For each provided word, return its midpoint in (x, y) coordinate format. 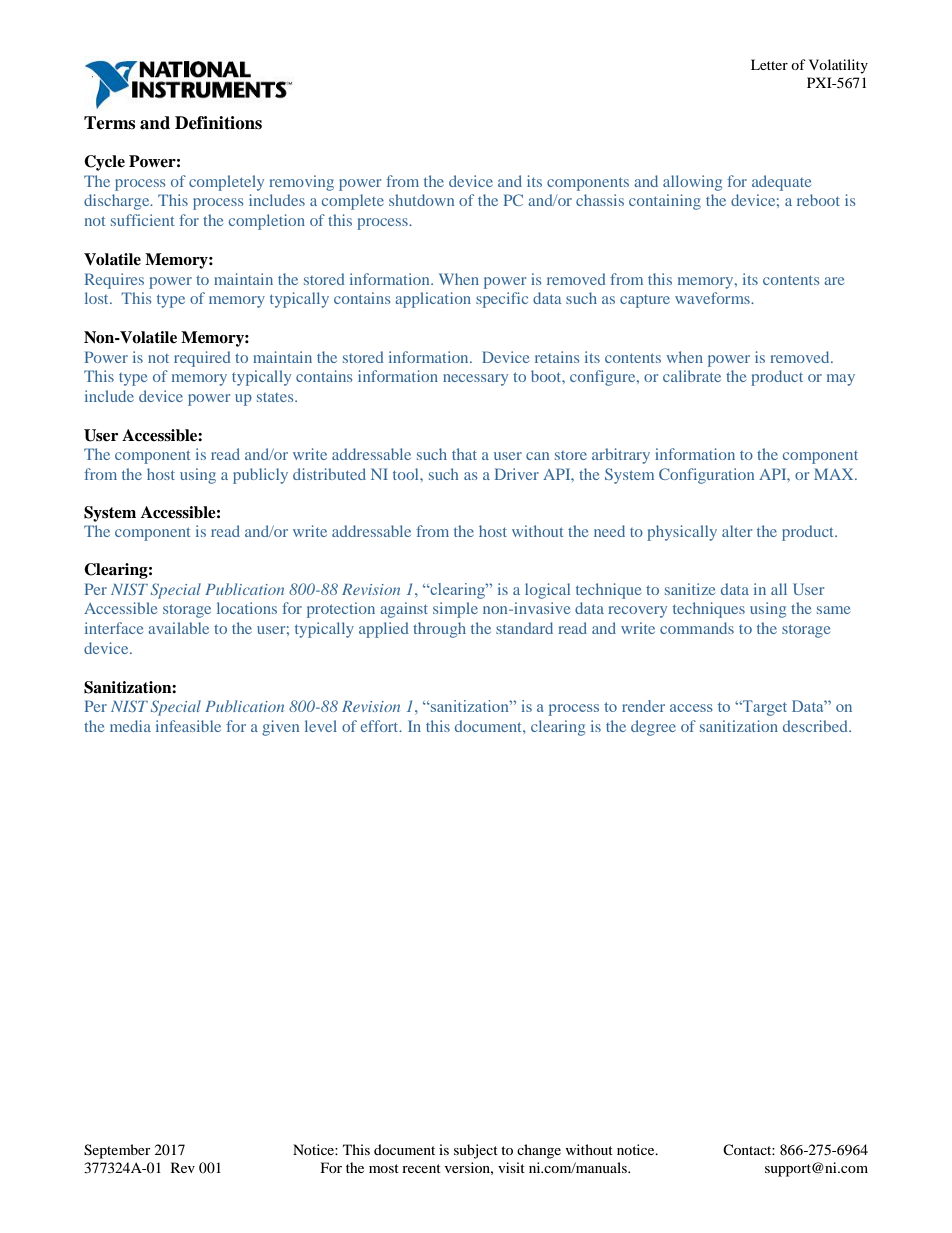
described (816, 726)
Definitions (218, 123)
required (202, 359)
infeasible (188, 726)
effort (381, 726)
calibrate (692, 376)
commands (697, 628)
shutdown (421, 200)
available (178, 628)
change (539, 1151)
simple (455, 610)
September (117, 1151)
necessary (475, 380)
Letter (769, 64)
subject (476, 1151)
